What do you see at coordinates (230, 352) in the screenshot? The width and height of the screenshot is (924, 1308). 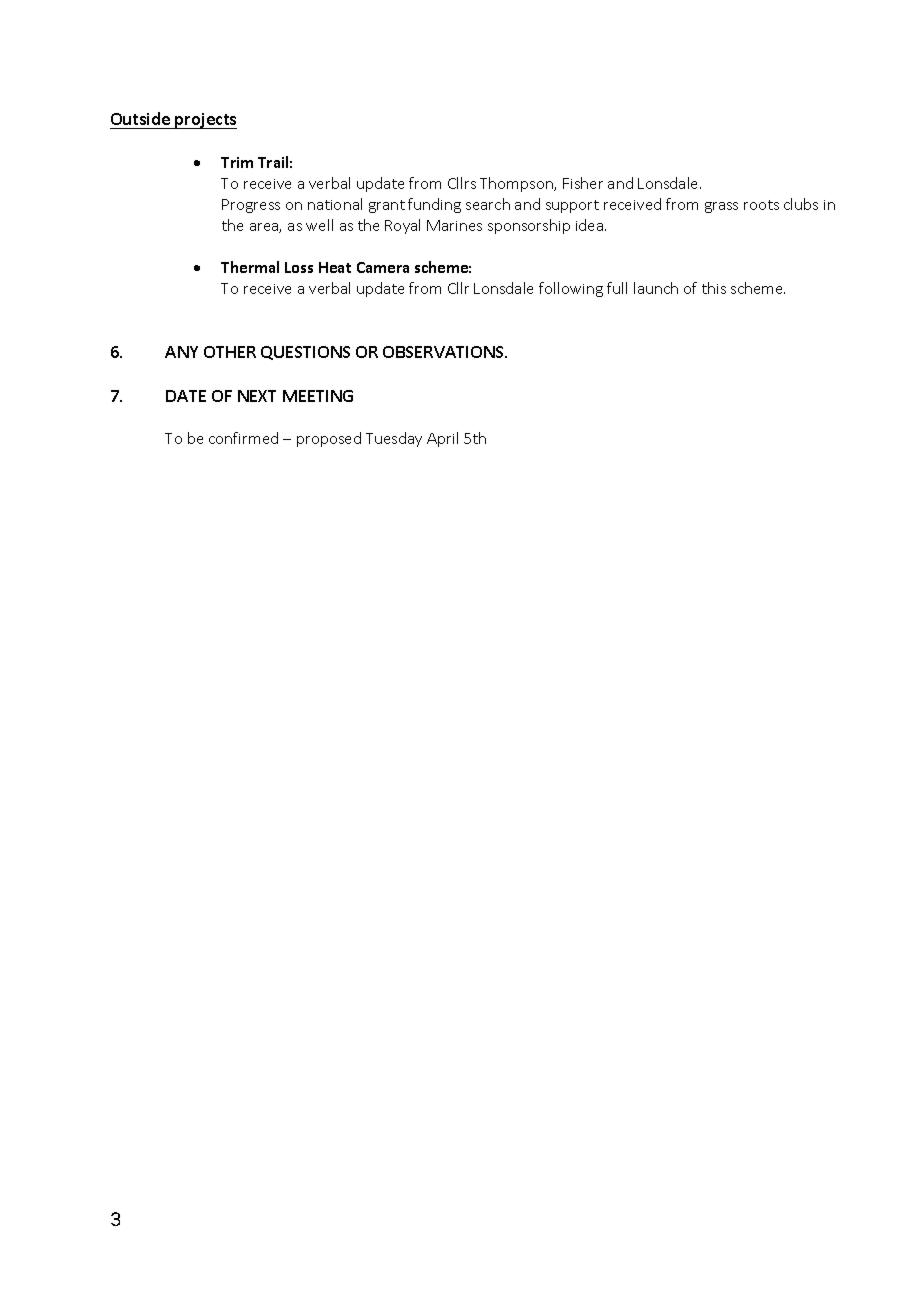 I see `OTHER` at bounding box center [230, 352].
